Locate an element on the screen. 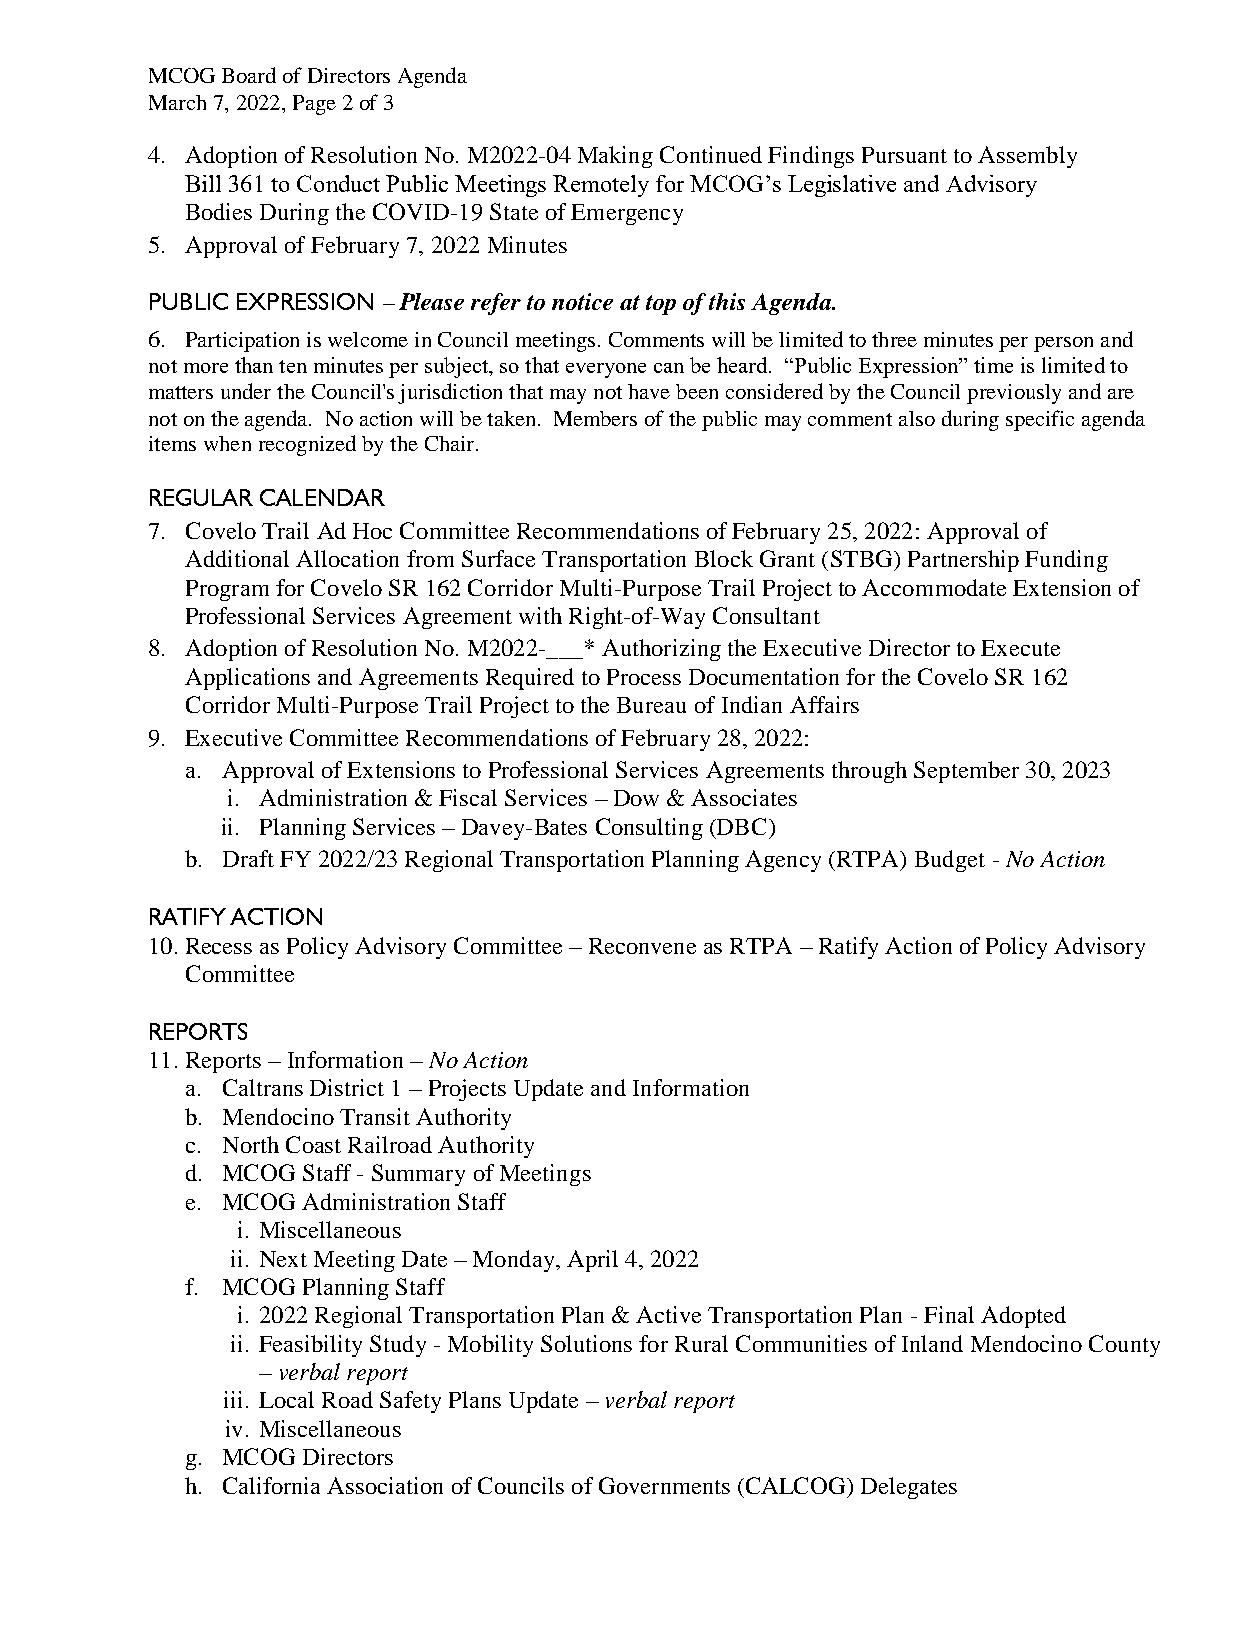 This screenshot has height=1628, width=1258. Partnership is located at coordinates (963, 561).
